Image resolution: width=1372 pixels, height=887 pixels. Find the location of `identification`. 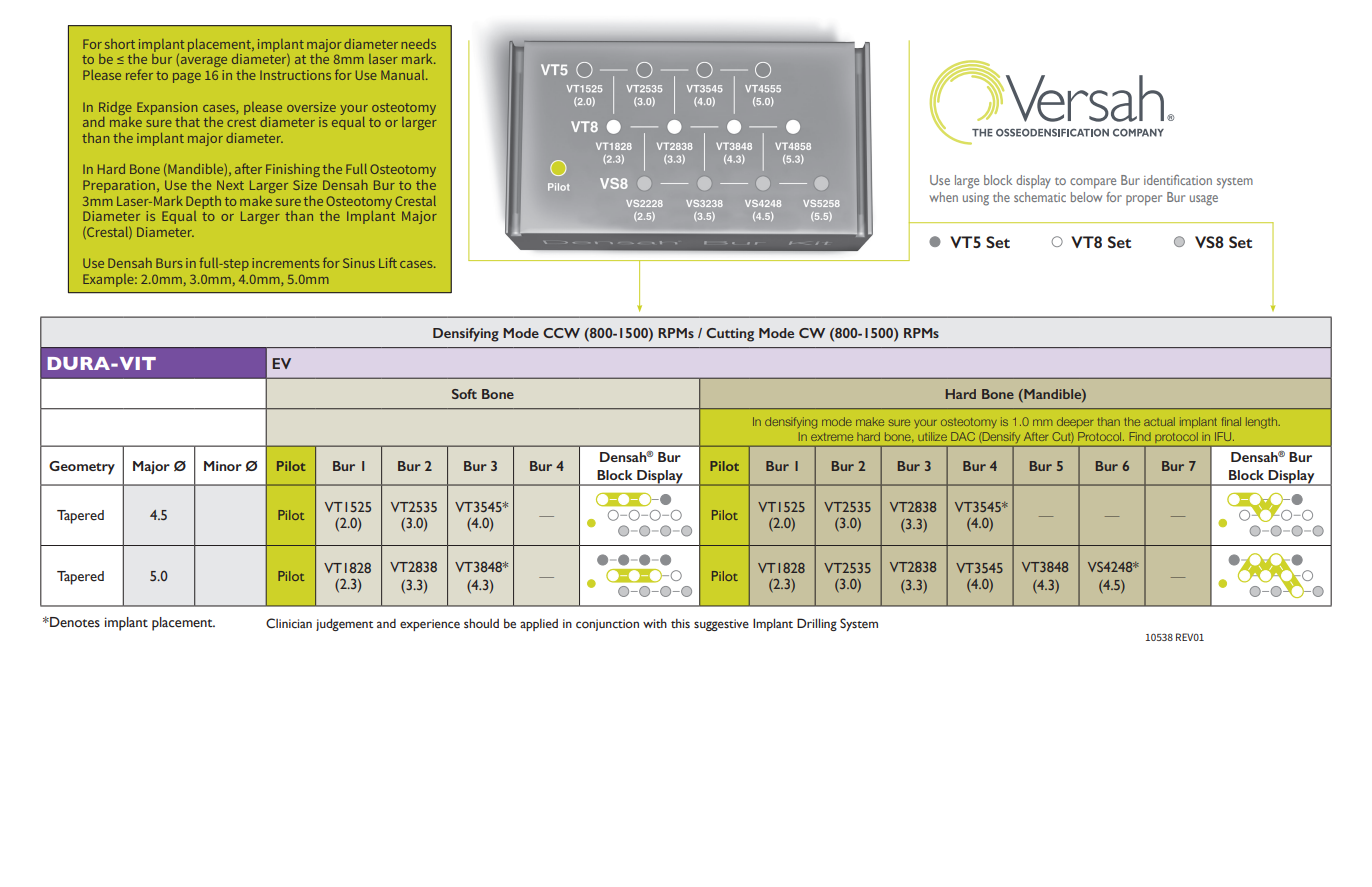

identification is located at coordinates (1178, 180).
